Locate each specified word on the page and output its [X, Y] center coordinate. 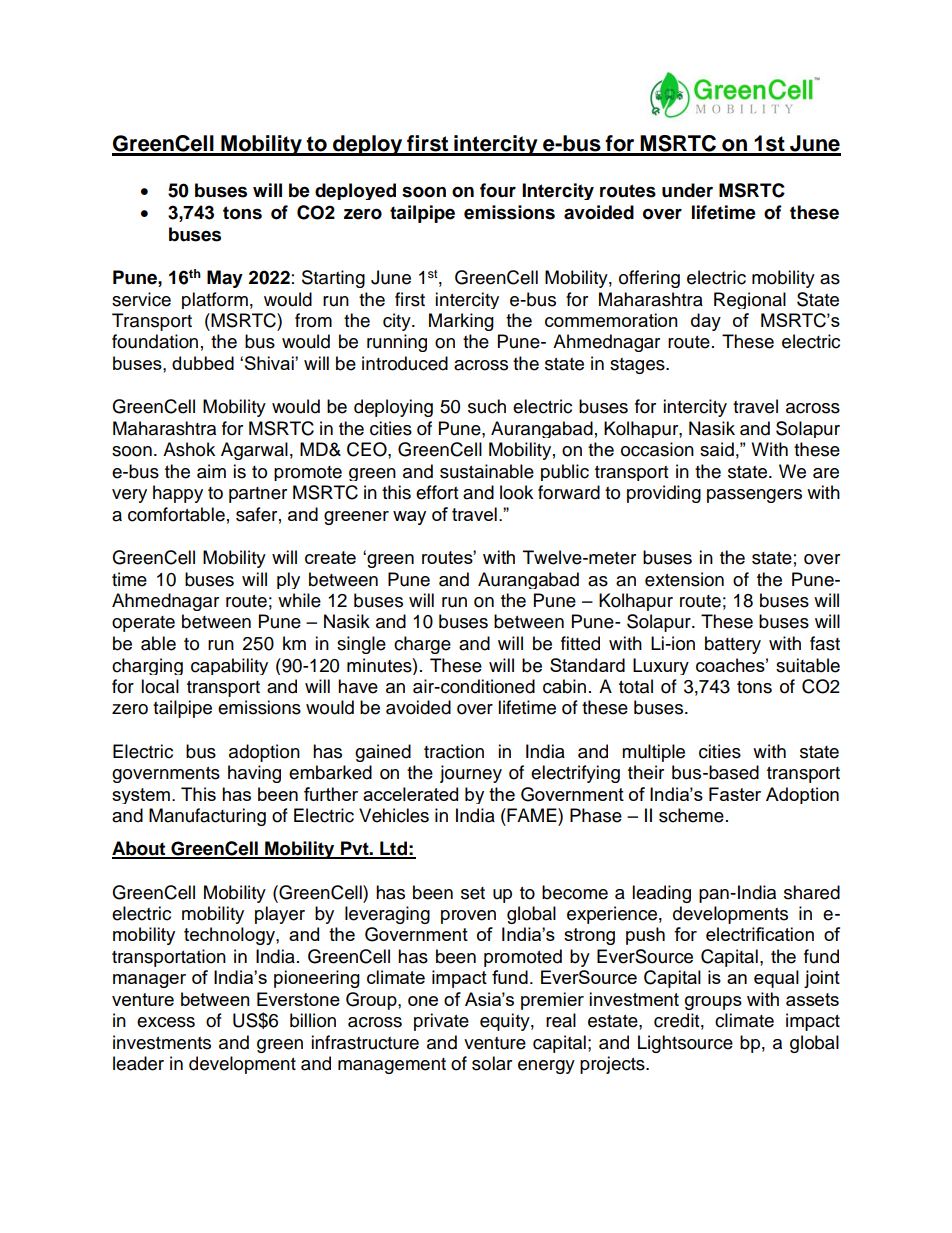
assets [812, 999]
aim [211, 471]
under [687, 190]
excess [166, 1022]
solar [492, 1063]
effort [437, 492]
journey [471, 774]
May [225, 279]
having [254, 774]
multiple [653, 753]
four [498, 190]
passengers [754, 496]
